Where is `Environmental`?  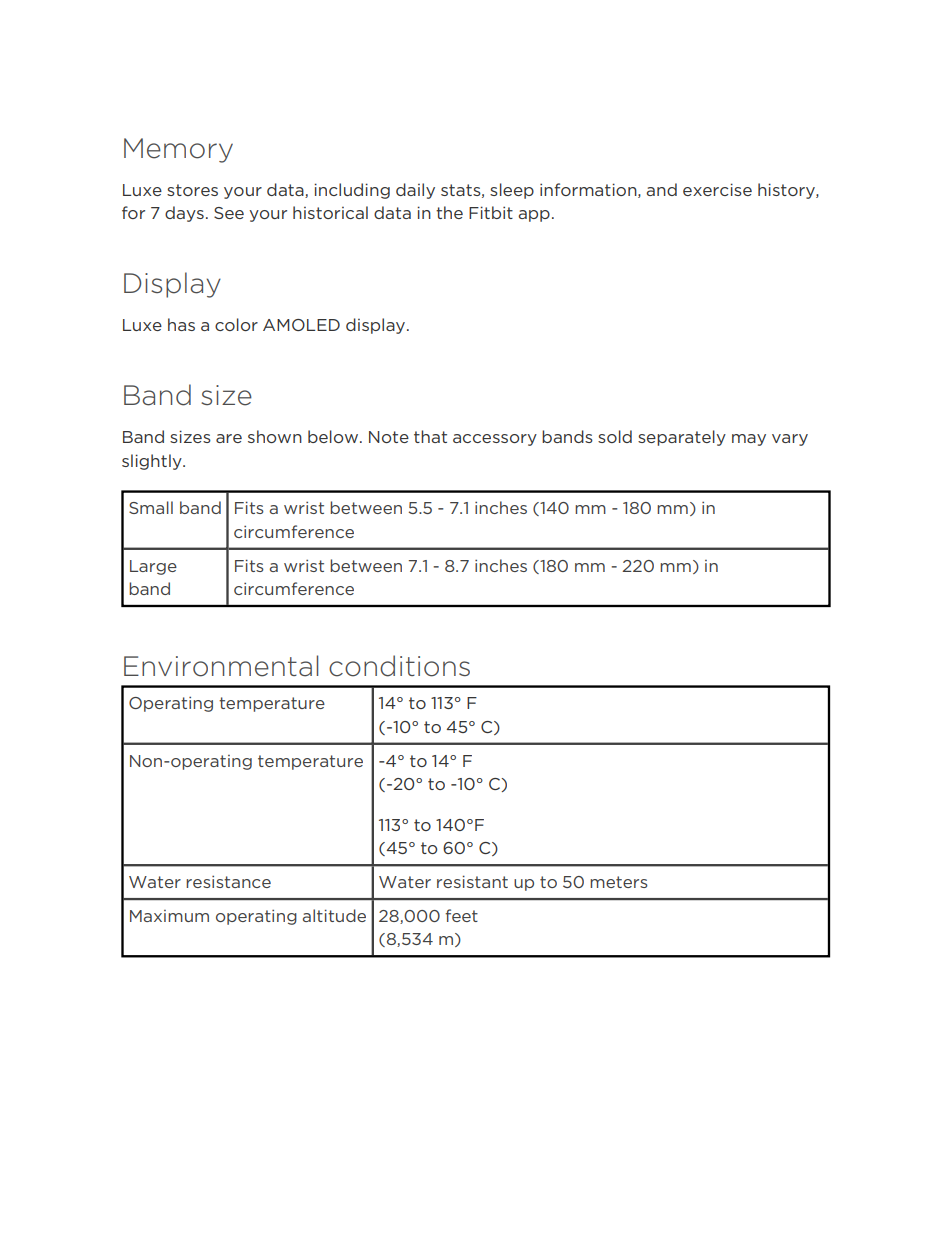 Environmental is located at coordinates (221, 666).
